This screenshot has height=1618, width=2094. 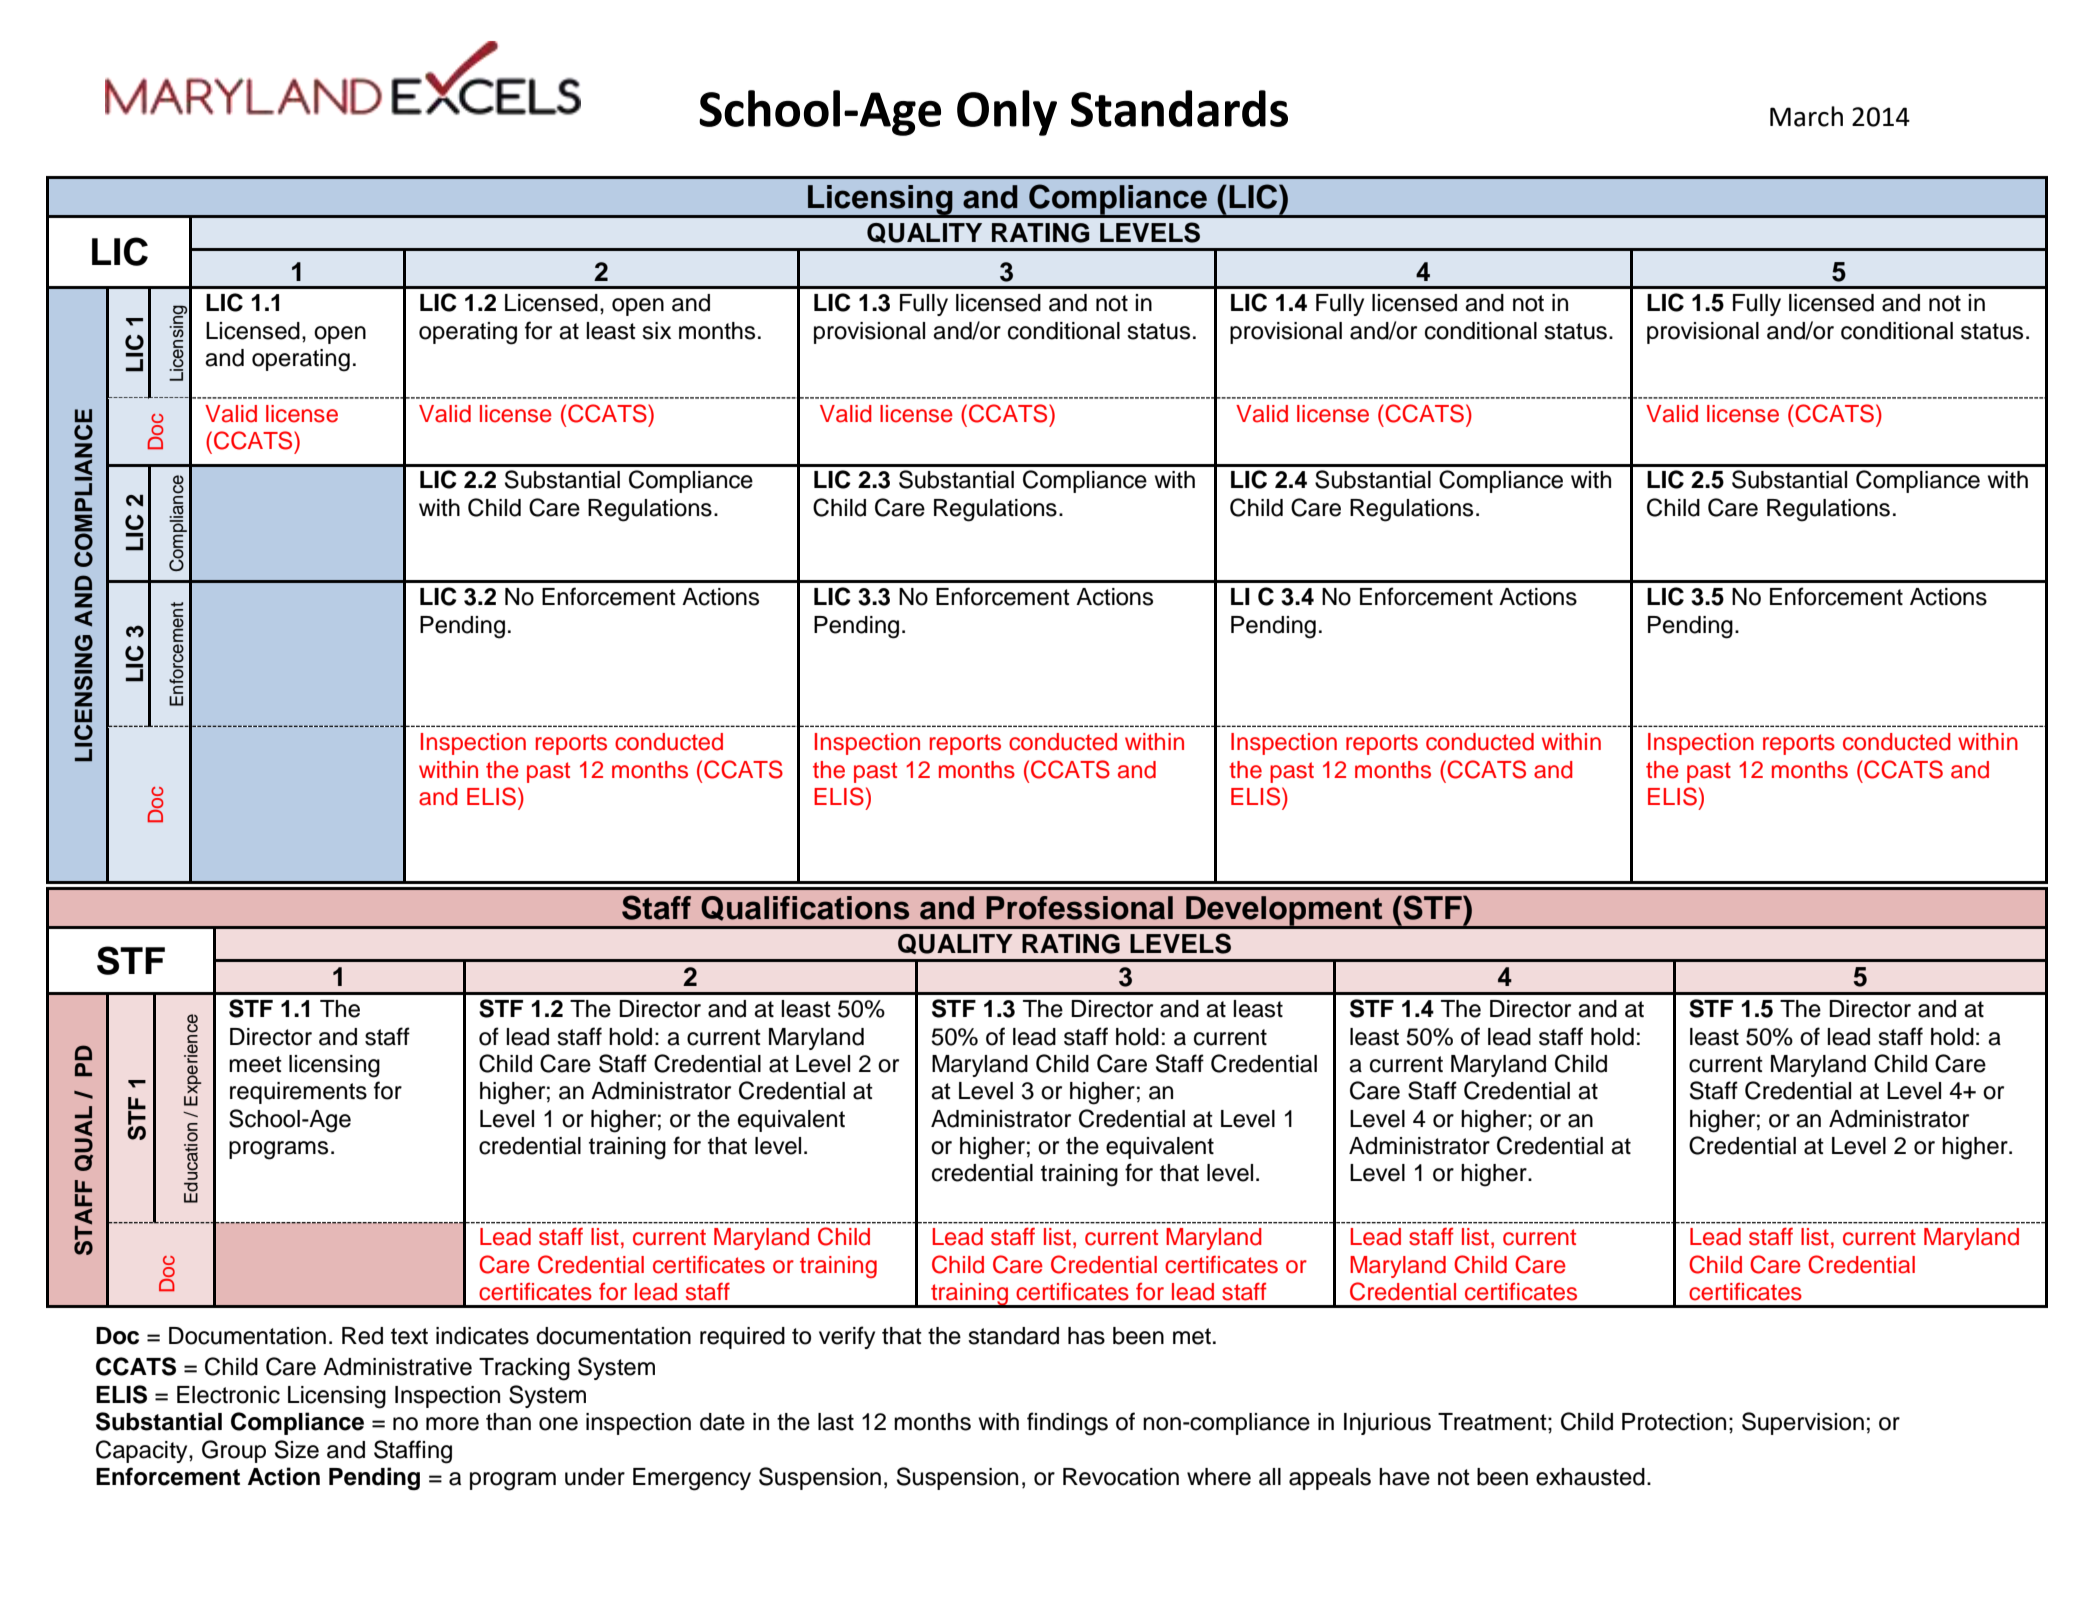 What do you see at coordinates (1007, 113) in the screenshot?
I see `Only` at bounding box center [1007, 113].
